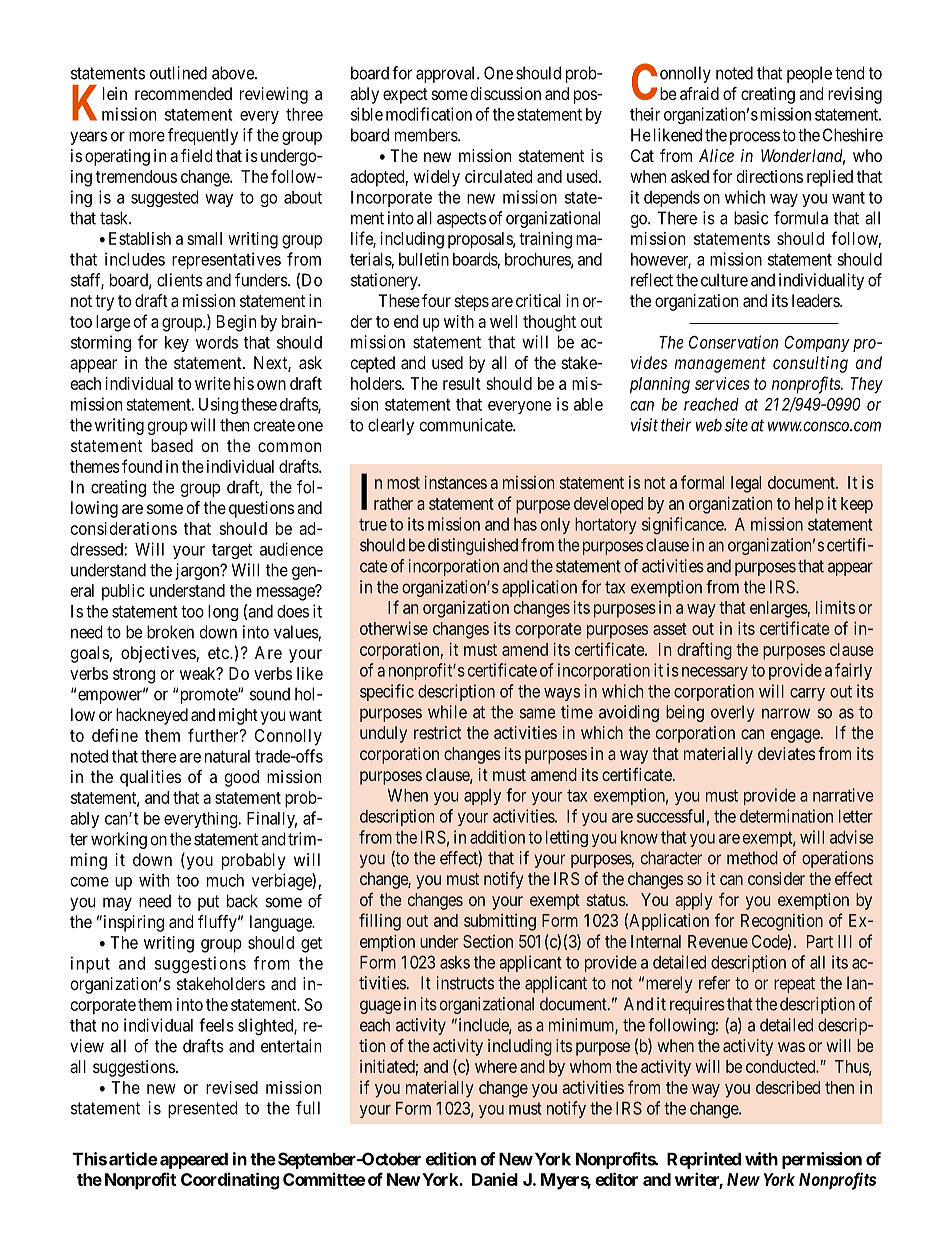 This document has height=1233, width=952. I want to click on based, so click(172, 445).
